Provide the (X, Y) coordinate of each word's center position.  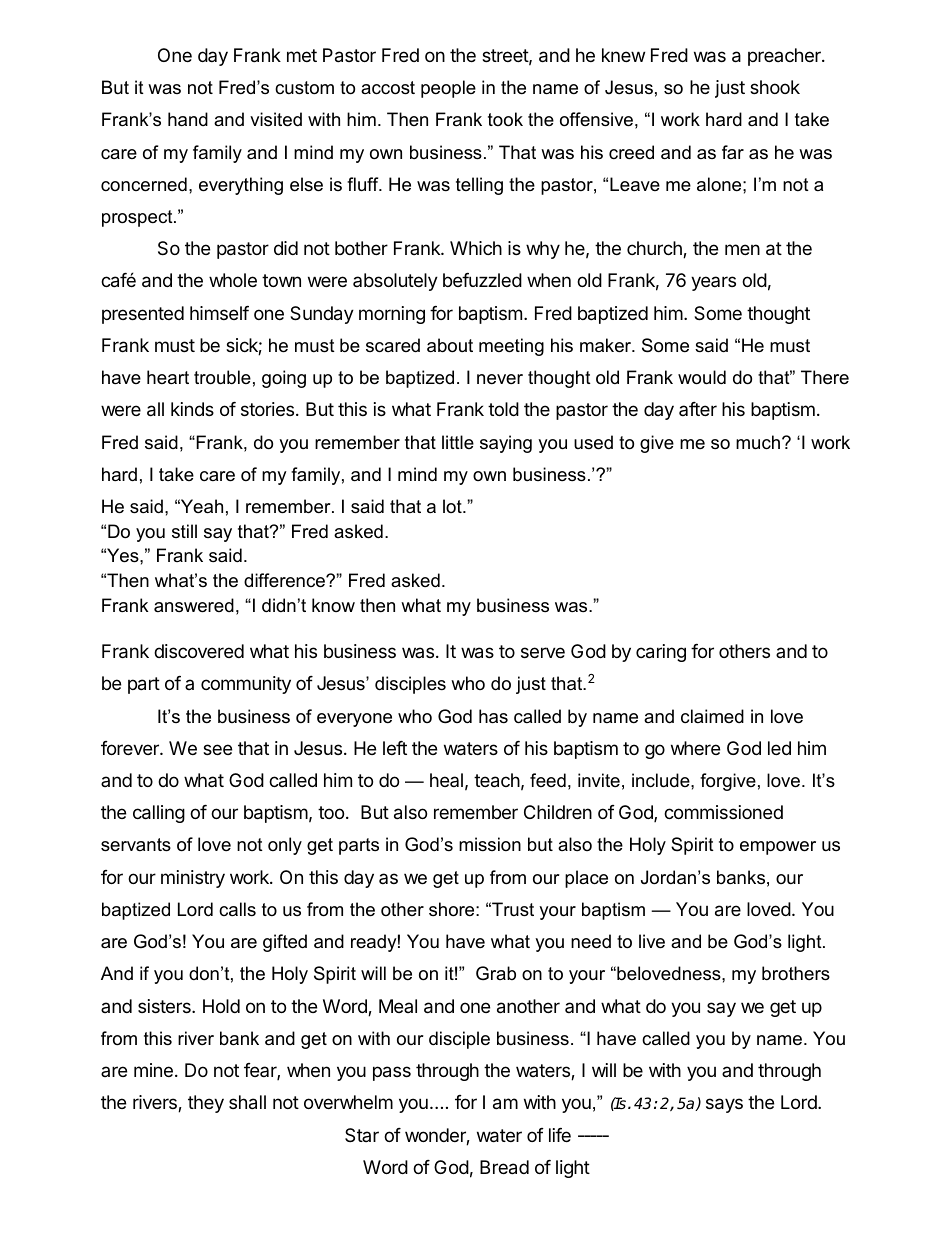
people (448, 89)
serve (543, 652)
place (586, 879)
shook (775, 87)
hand (188, 119)
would (702, 377)
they (206, 1104)
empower (778, 848)
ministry (193, 879)
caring (661, 653)
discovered (199, 651)
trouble (222, 377)
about (450, 345)
